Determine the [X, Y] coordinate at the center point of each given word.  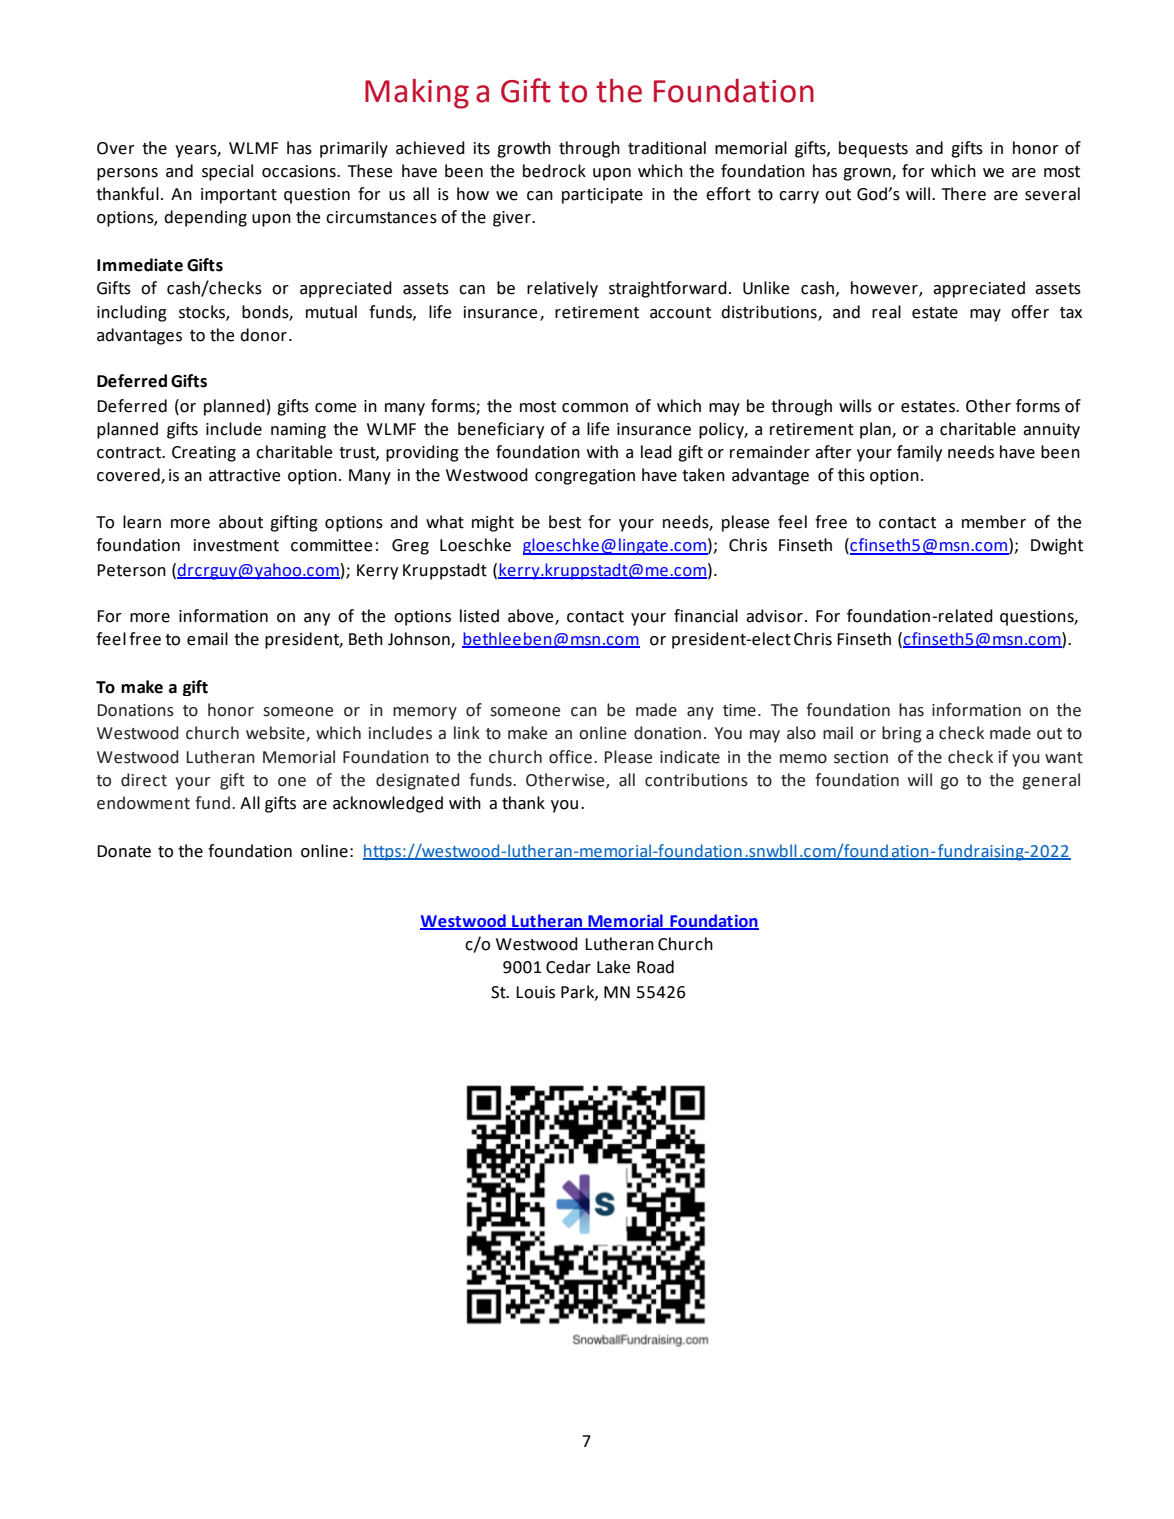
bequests [873, 149]
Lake [613, 967]
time [739, 710]
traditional [667, 148]
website [276, 733]
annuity [1051, 431]
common [595, 408]
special [227, 172]
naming [298, 431]
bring [902, 734]
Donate [124, 851]
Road [655, 967]
